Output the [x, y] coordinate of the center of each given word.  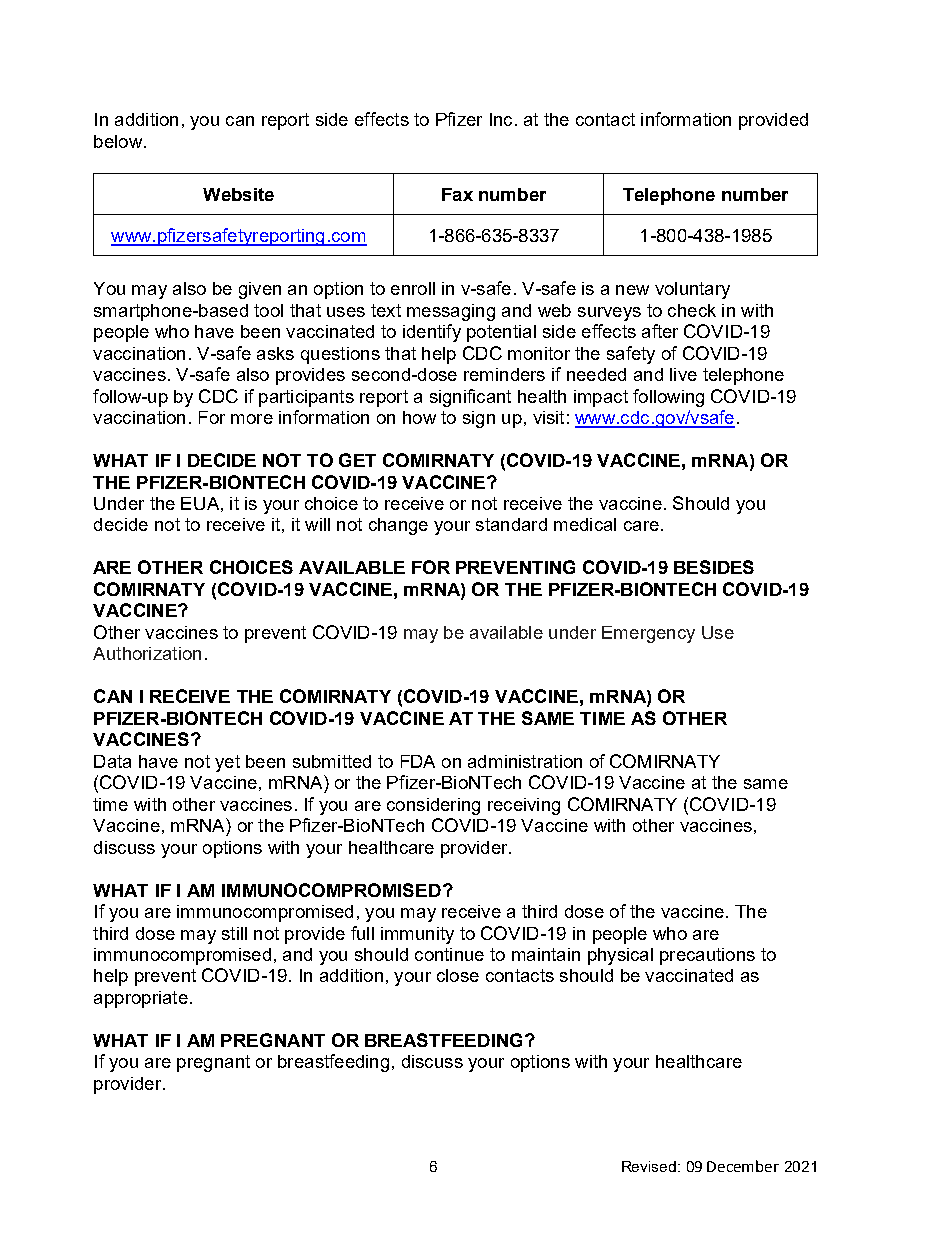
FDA [418, 761]
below [119, 141]
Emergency [648, 634]
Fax [457, 194]
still [234, 933]
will [317, 524]
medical [585, 524]
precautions [707, 956]
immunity [417, 935]
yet [227, 763]
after [660, 331]
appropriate [141, 999]
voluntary [692, 290]
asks [275, 353]
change [398, 526]
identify [432, 333]
